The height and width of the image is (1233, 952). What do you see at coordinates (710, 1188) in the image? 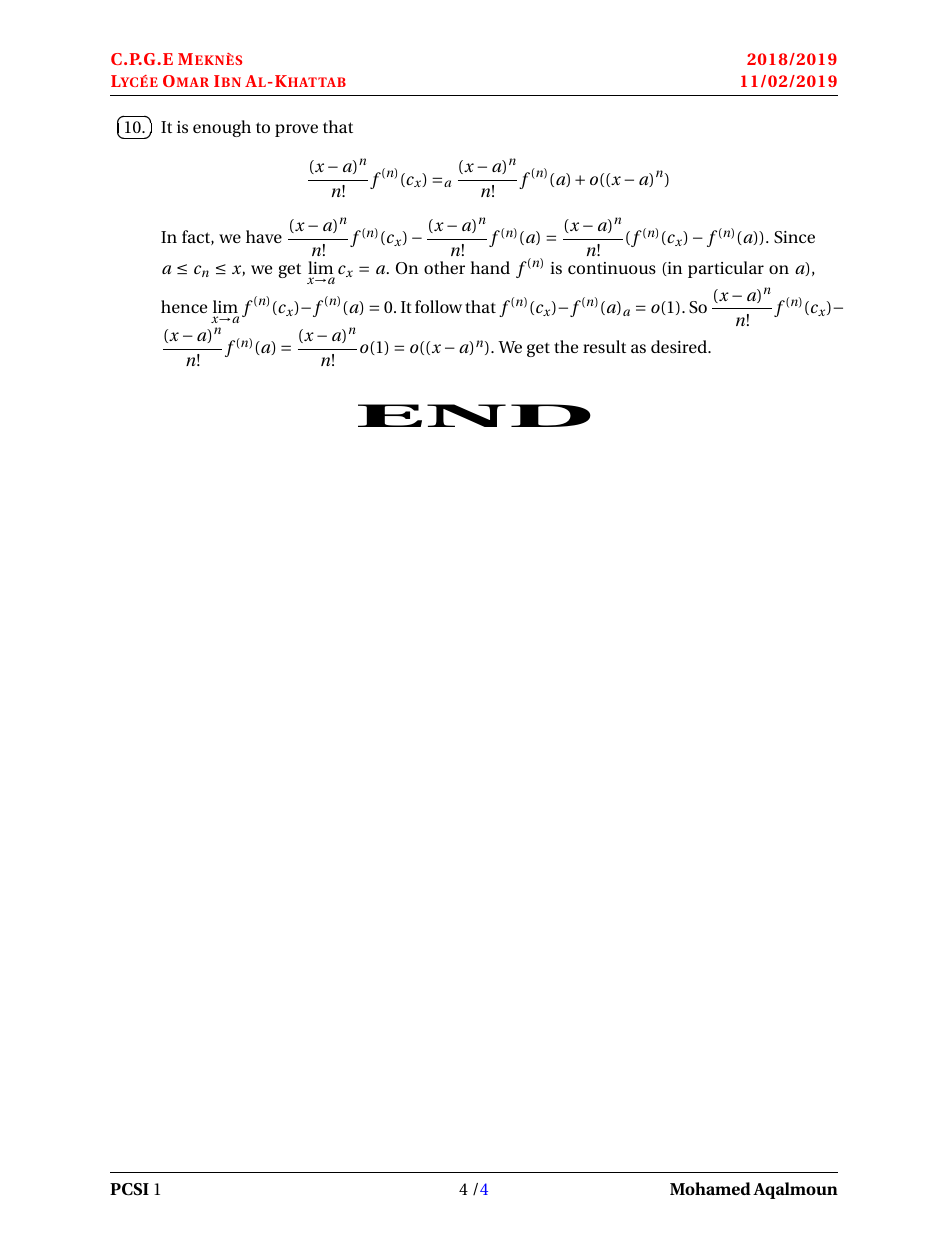
I see `Mohamed` at bounding box center [710, 1188].
